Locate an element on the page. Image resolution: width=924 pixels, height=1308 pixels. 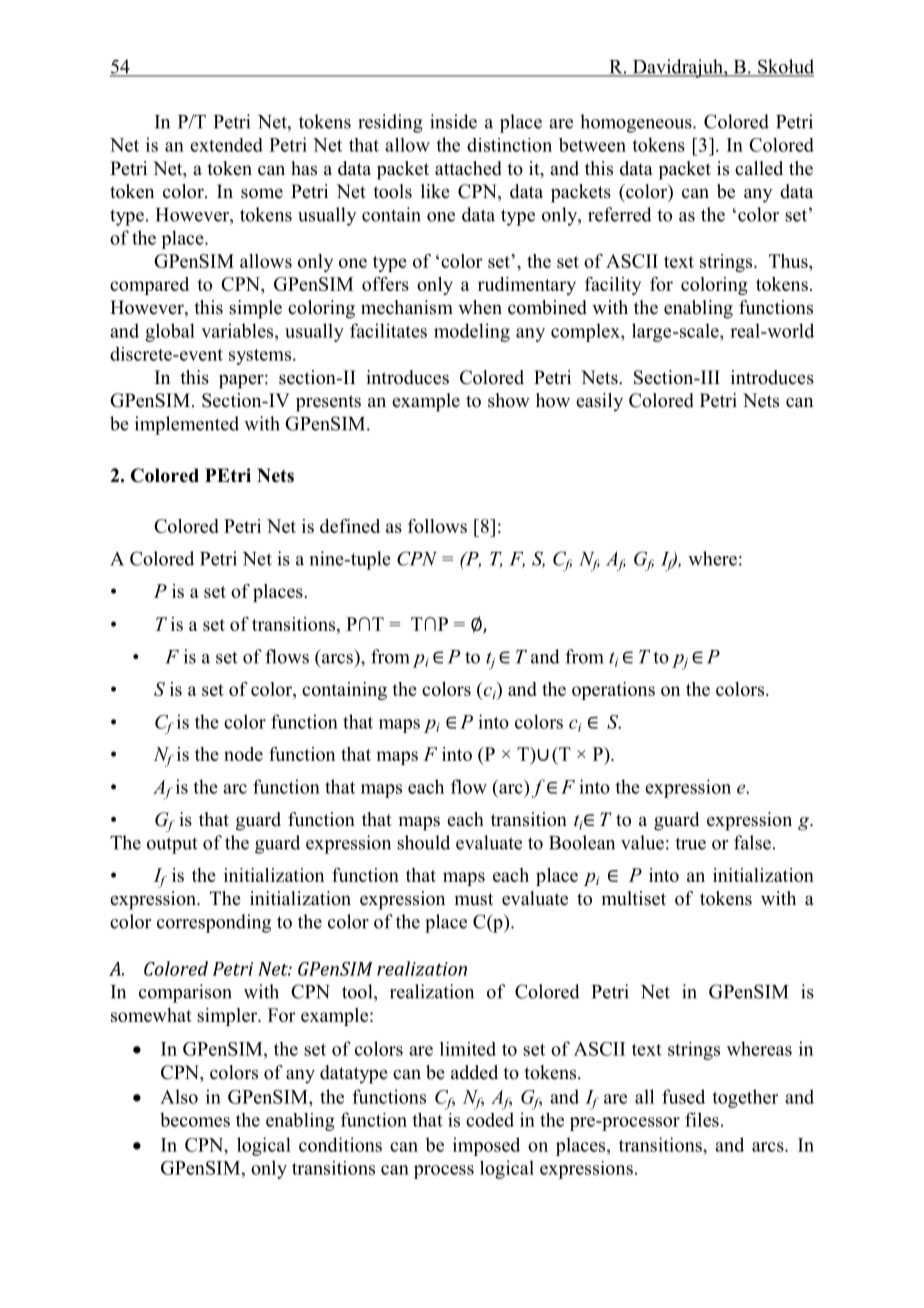
easily is located at coordinates (599, 402).
